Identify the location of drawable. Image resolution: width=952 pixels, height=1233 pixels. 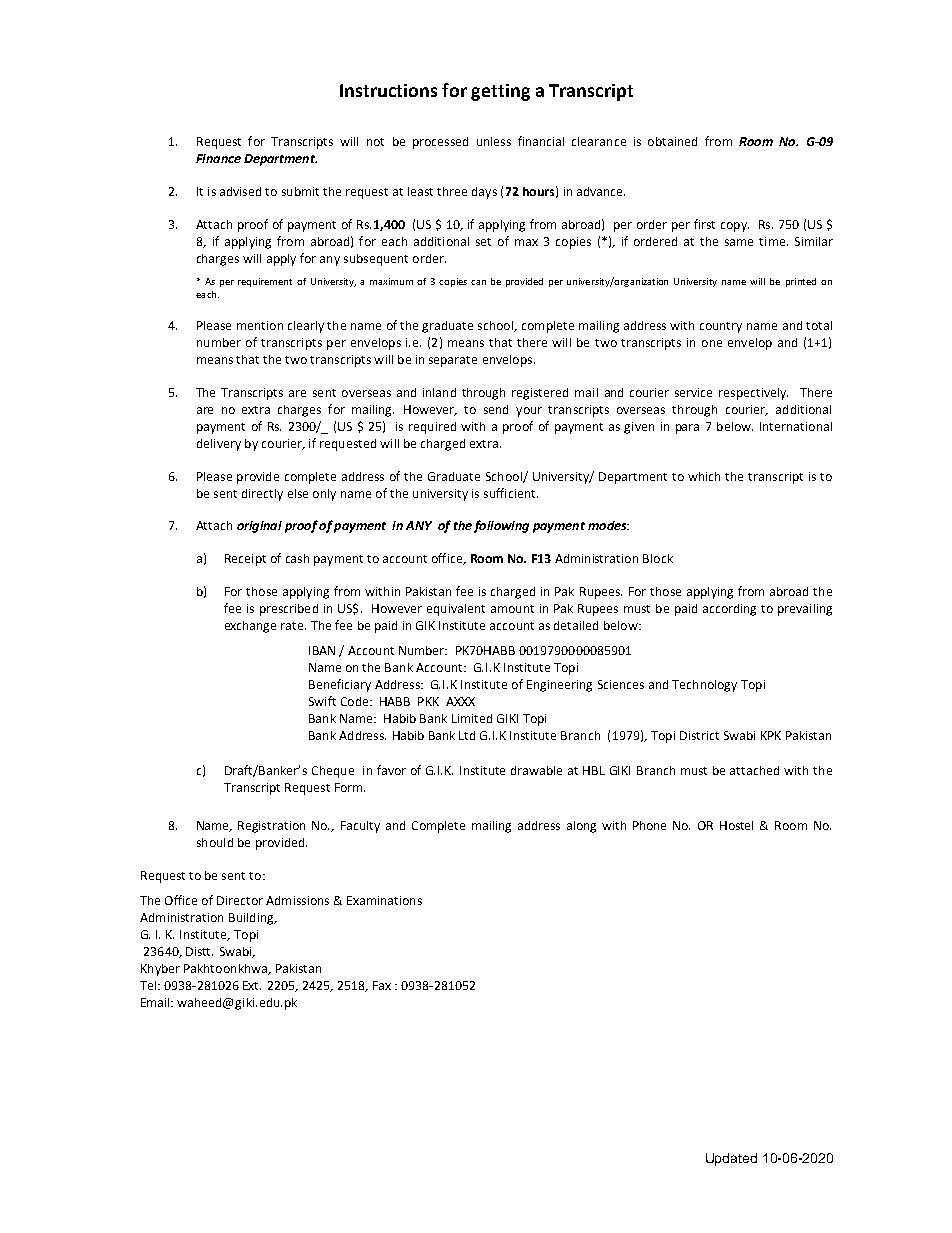
(536, 770).
